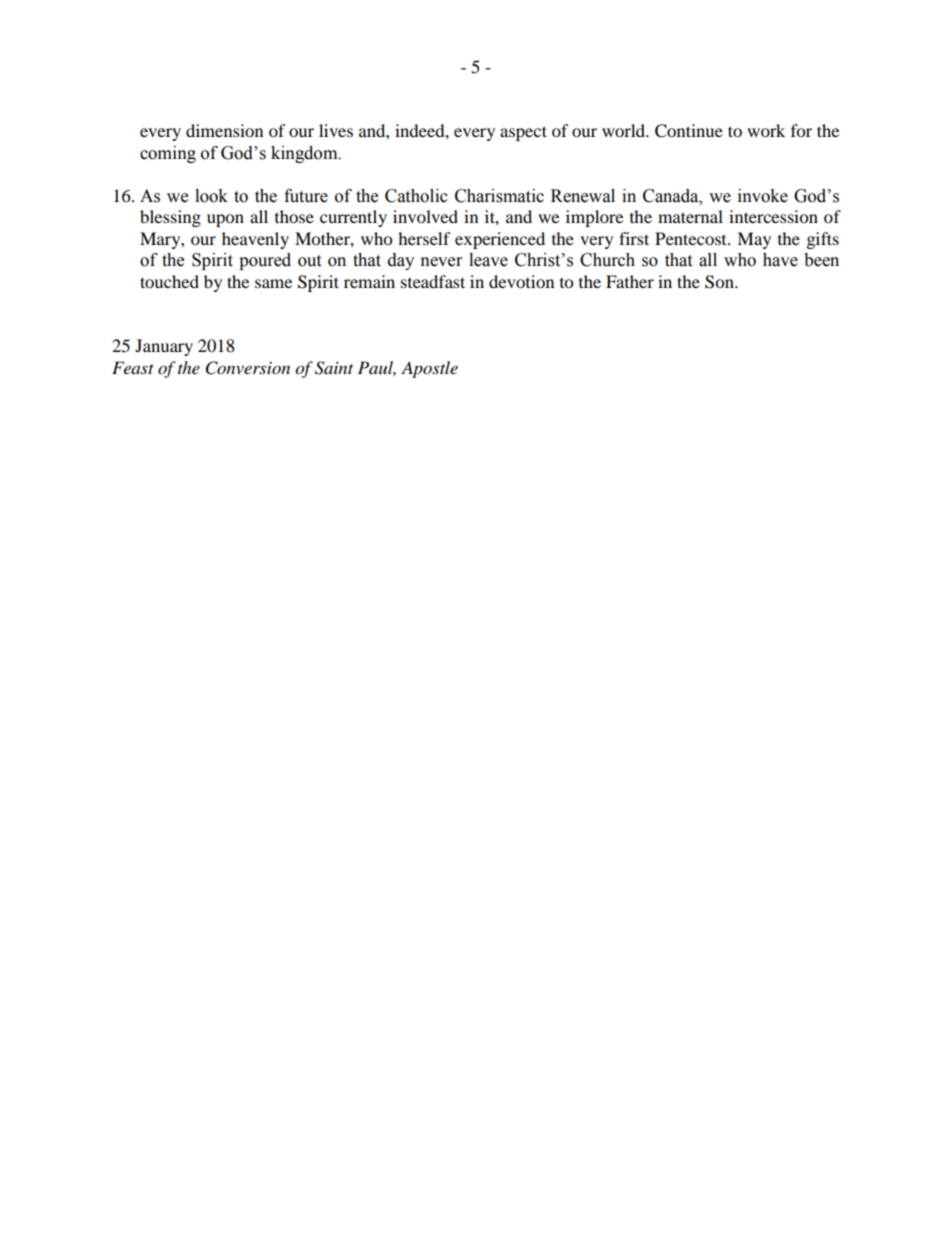  What do you see at coordinates (225, 220) in the image?
I see `upon` at bounding box center [225, 220].
